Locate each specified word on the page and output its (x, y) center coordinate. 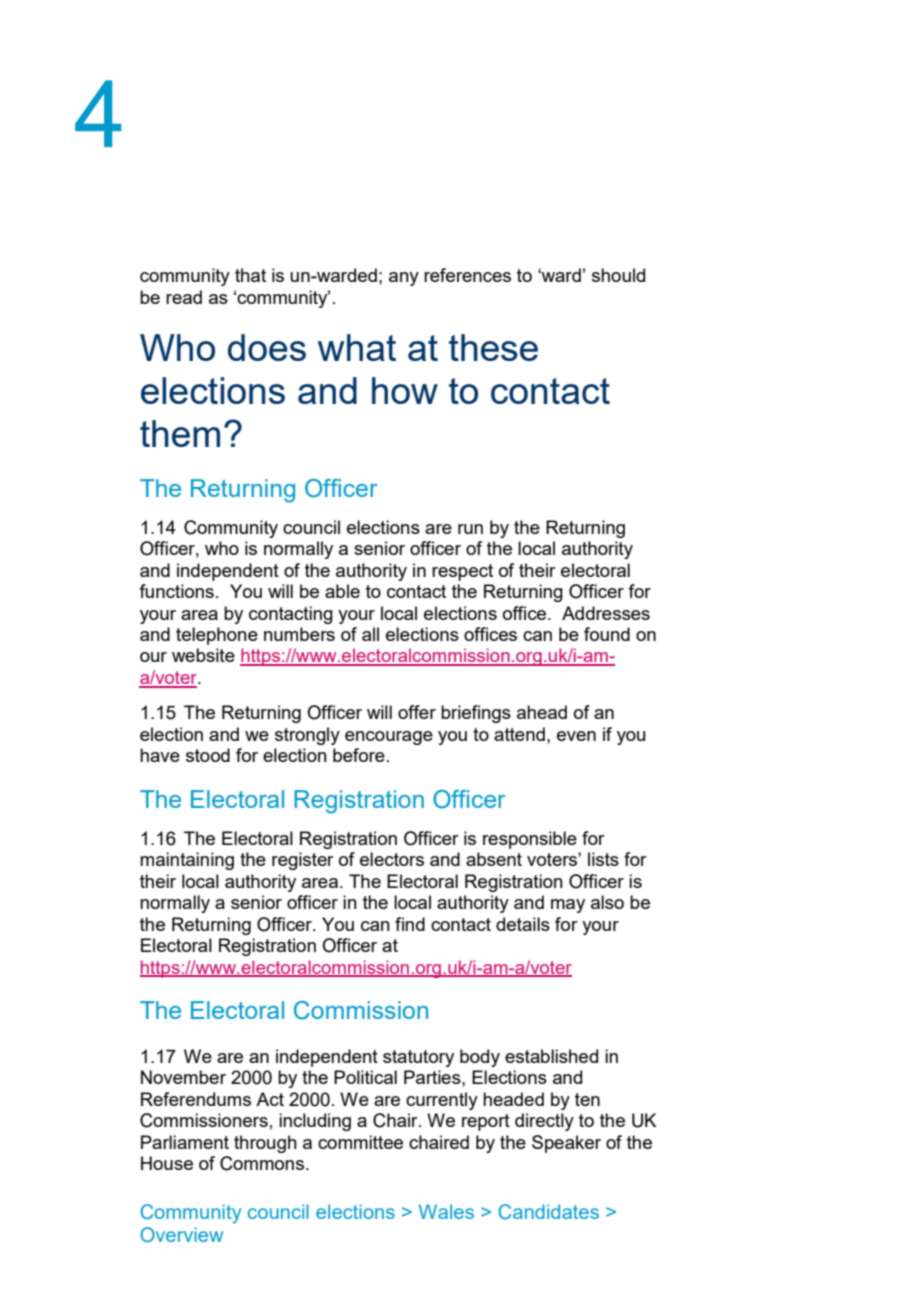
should (618, 275)
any (404, 279)
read (184, 297)
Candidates (548, 1211)
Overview (181, 1234)
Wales (446, 1211)
